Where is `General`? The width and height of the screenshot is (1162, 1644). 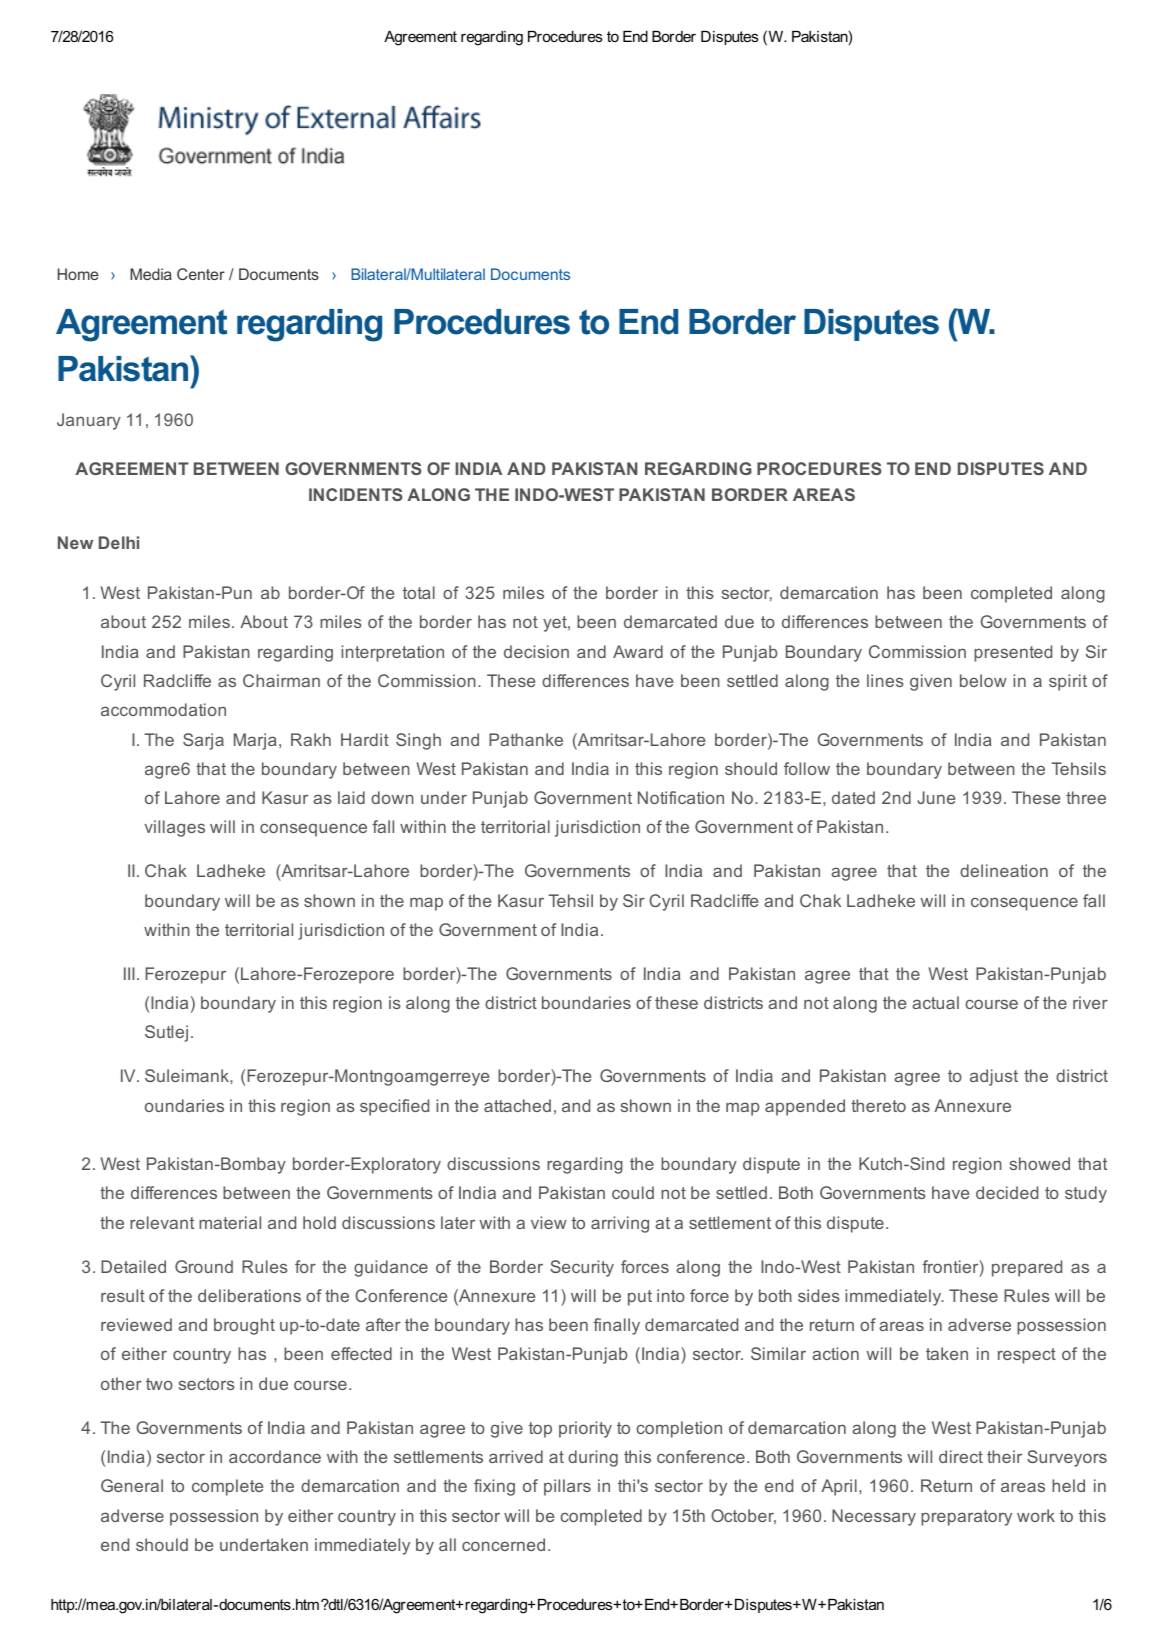
General is located at coordinates (132, 1485).
